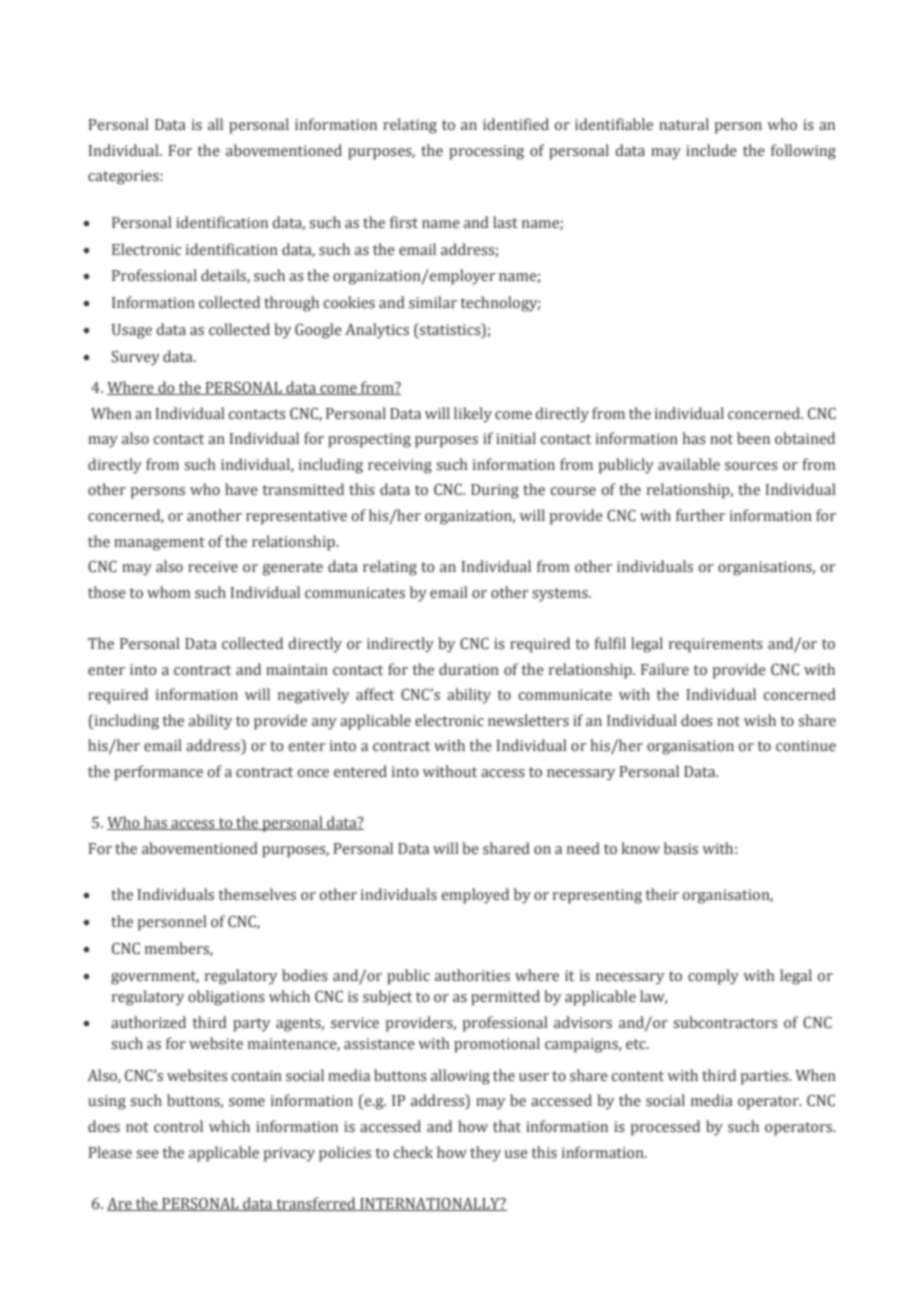 The image size is (924, 1307). Describe the element at coordinates (485, 1154) in the screenshot. I see `they` at that location.
